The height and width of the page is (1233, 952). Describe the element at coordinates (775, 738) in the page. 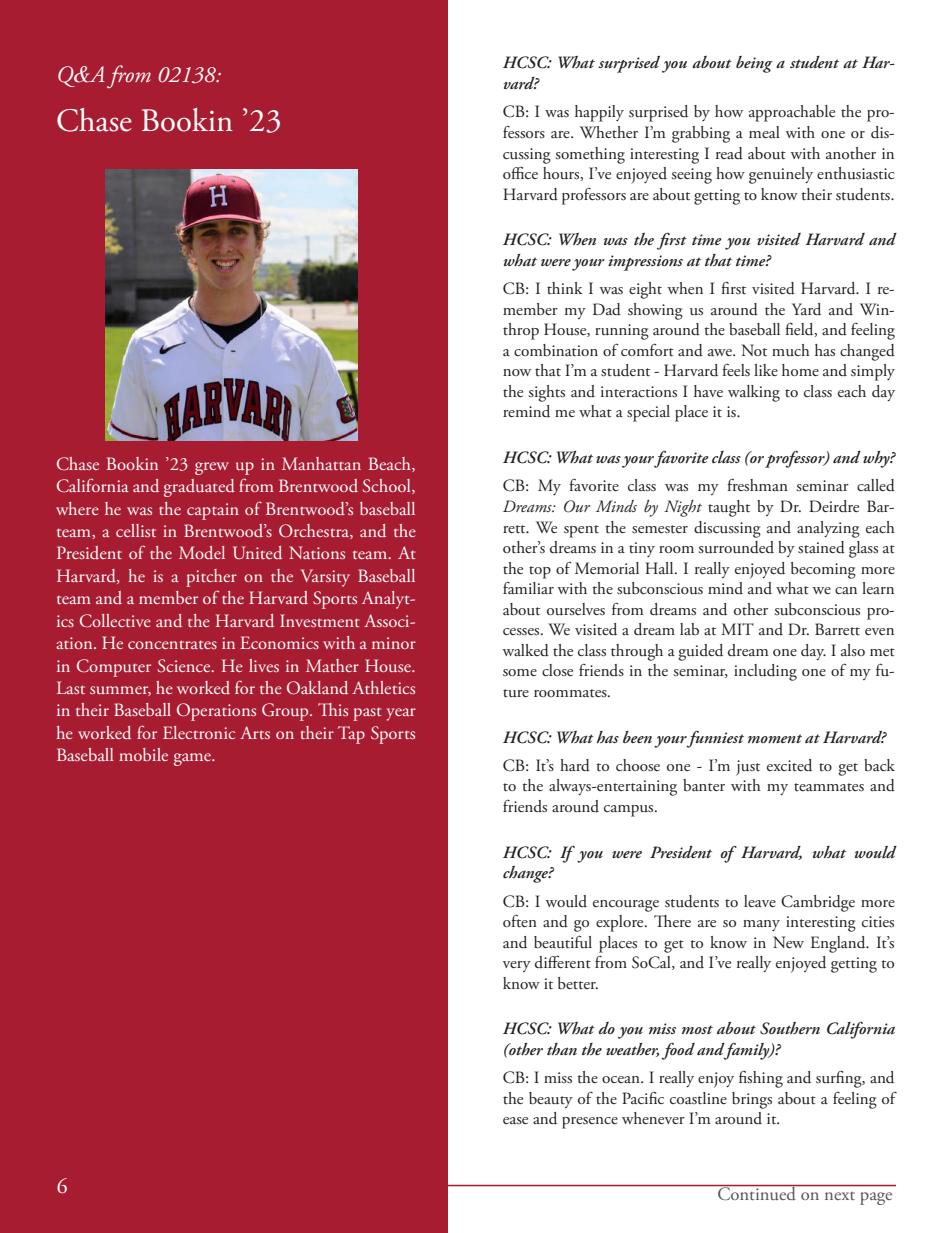

I see `moment` at that location.
